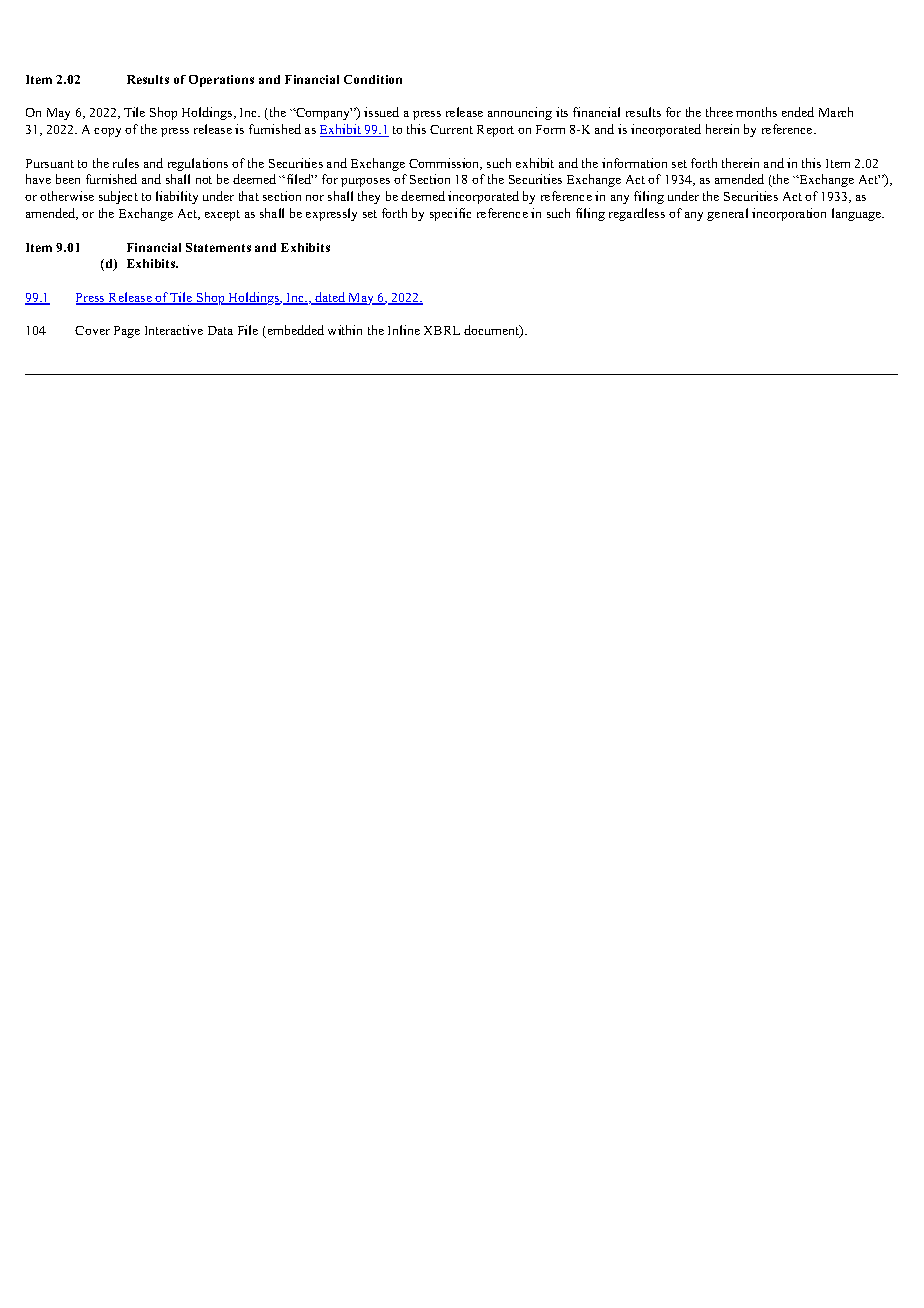 The height and width of the page is (1308, 924). What do you see at coordinates (118, 197) in the page?
I see `subject` at bounding box center [118, 197].
